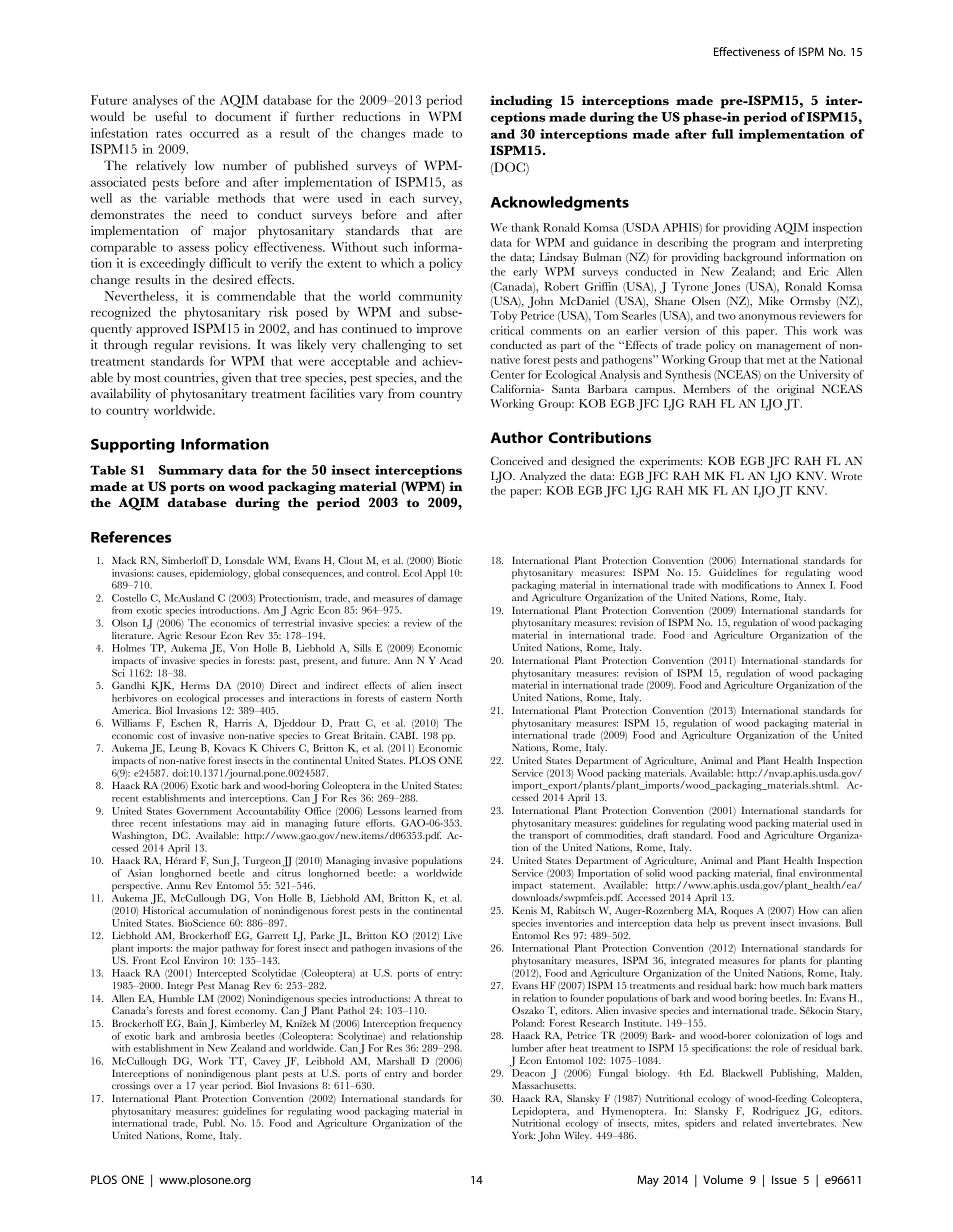 Image resolution: width=953 pixels, height=1232 pixels. What do you see at coordinates (521, 102) in the page?
I see `including` at bounding box center [521, 102].
